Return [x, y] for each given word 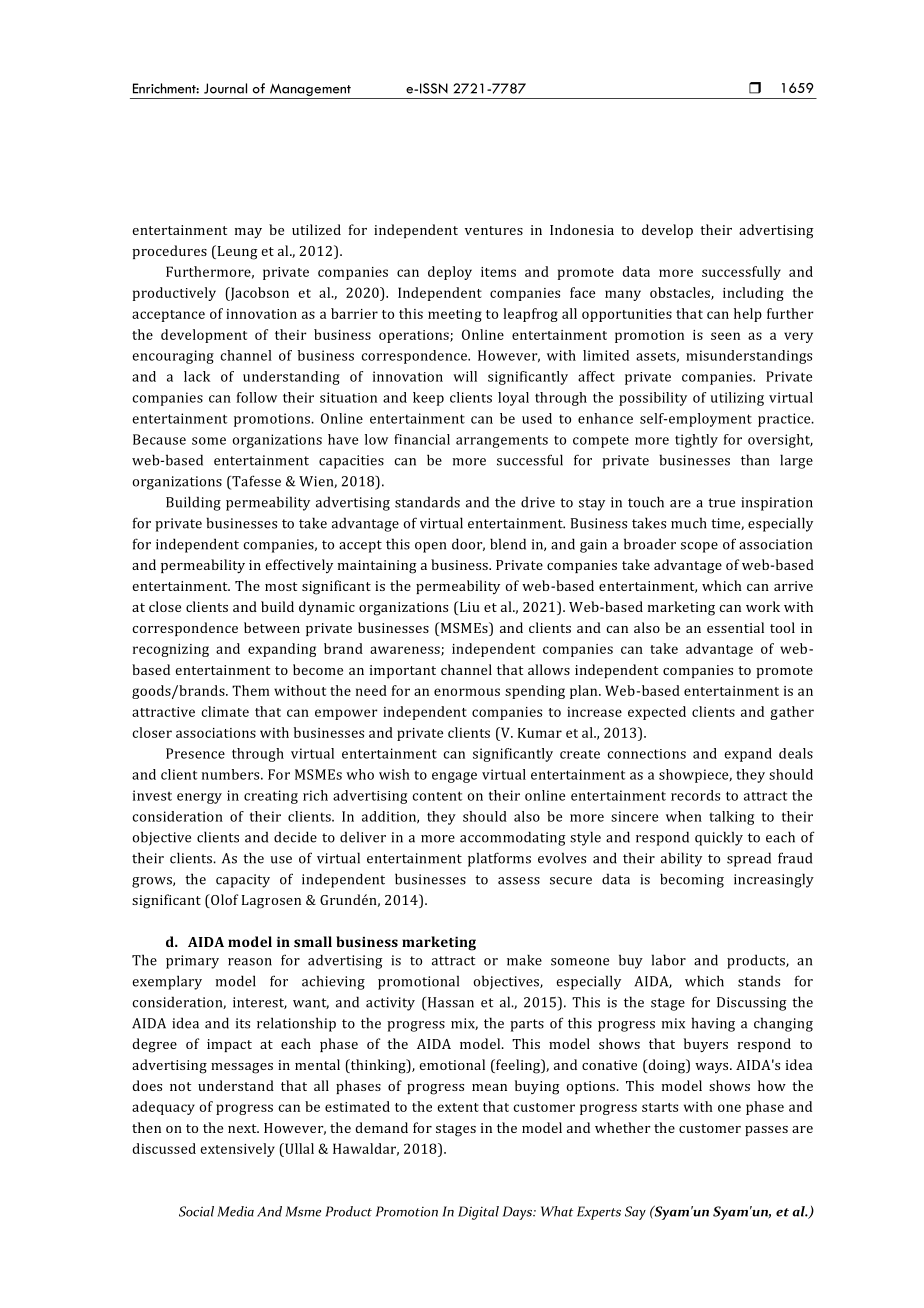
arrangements [502, 441]
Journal [225, 88]
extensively [237, 1150]
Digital [478, 1213]
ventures [494, 230]
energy [199, 798]
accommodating [513, 838]
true [721, 503]
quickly [719, 838]
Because [159, 439]
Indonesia [582, 229]
